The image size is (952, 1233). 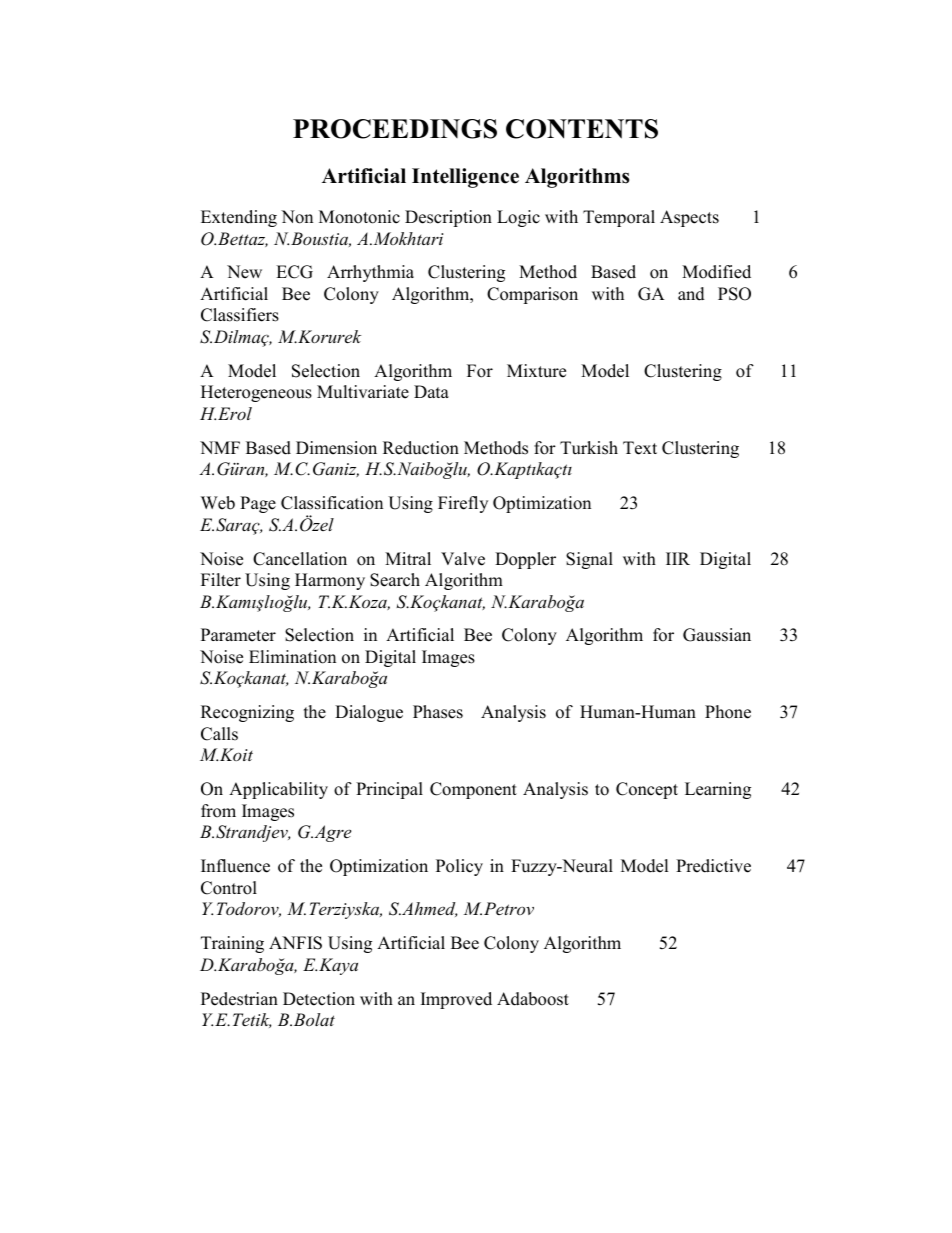 I want to click on Recognizing, so click(x=247, y=713).
